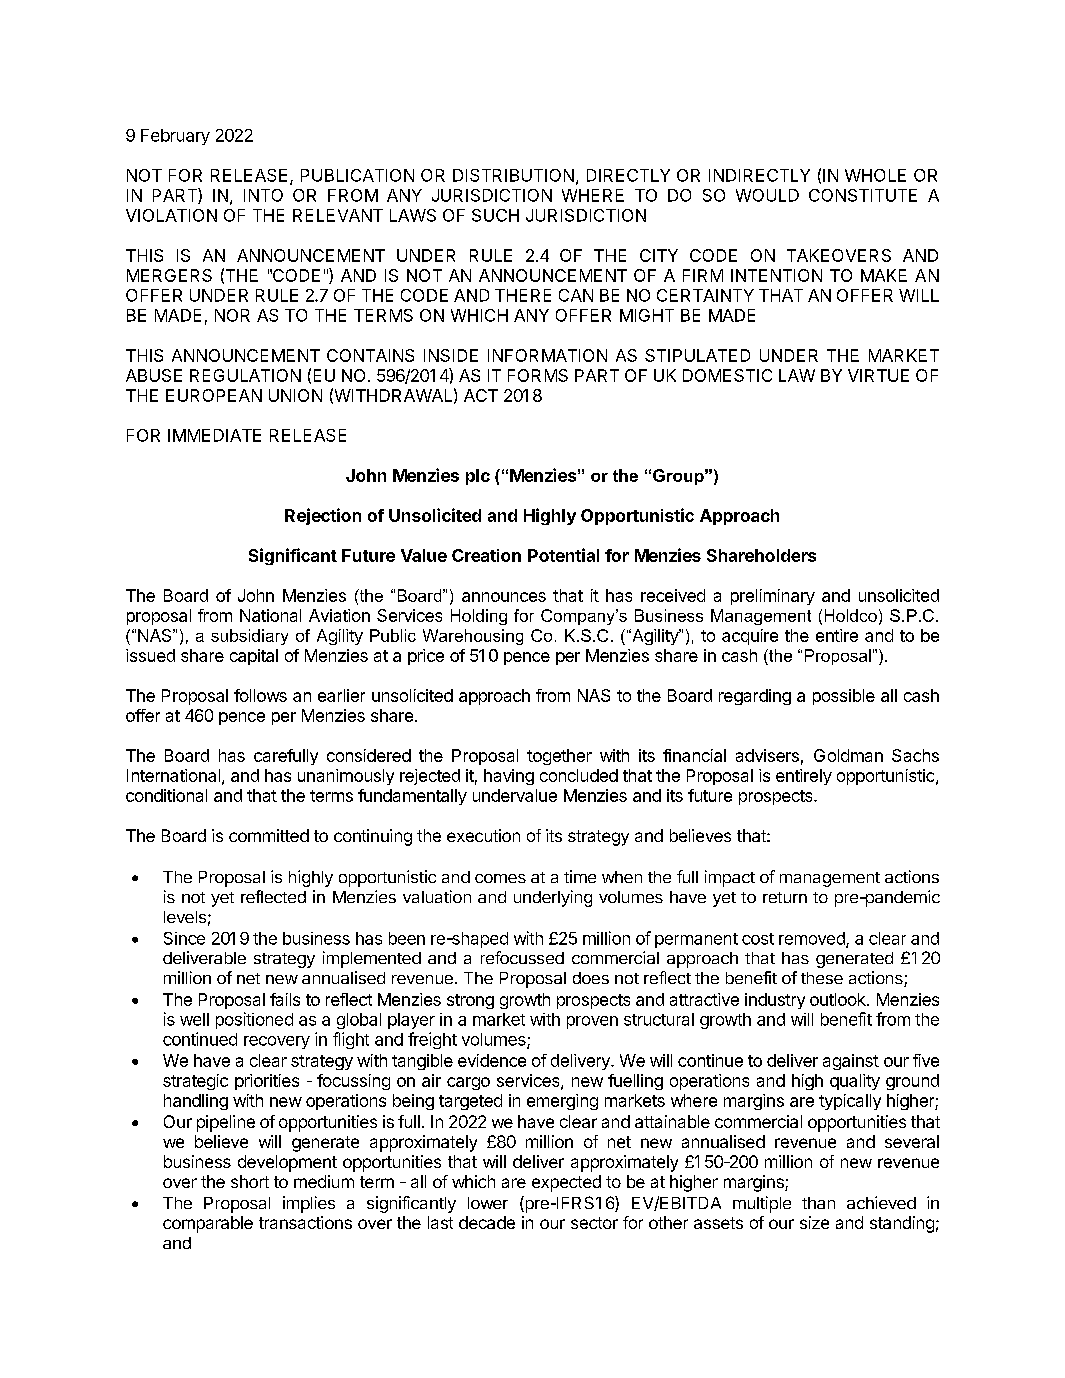 The width and height of the document is (1065, 1378). I want to click on INTO, so click(263, 195).
